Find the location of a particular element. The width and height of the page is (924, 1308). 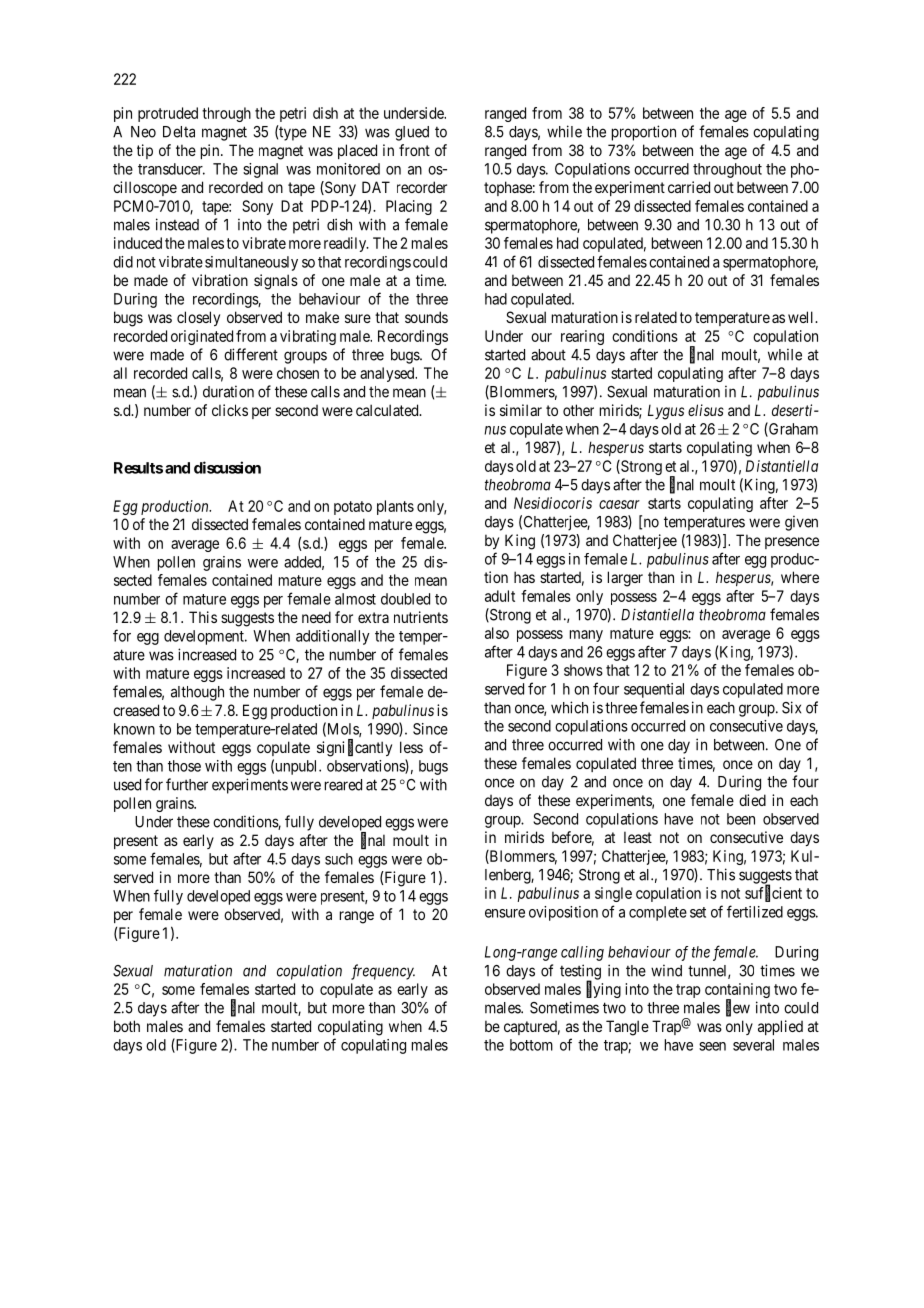

carried is located at coordinates (689, 187).
